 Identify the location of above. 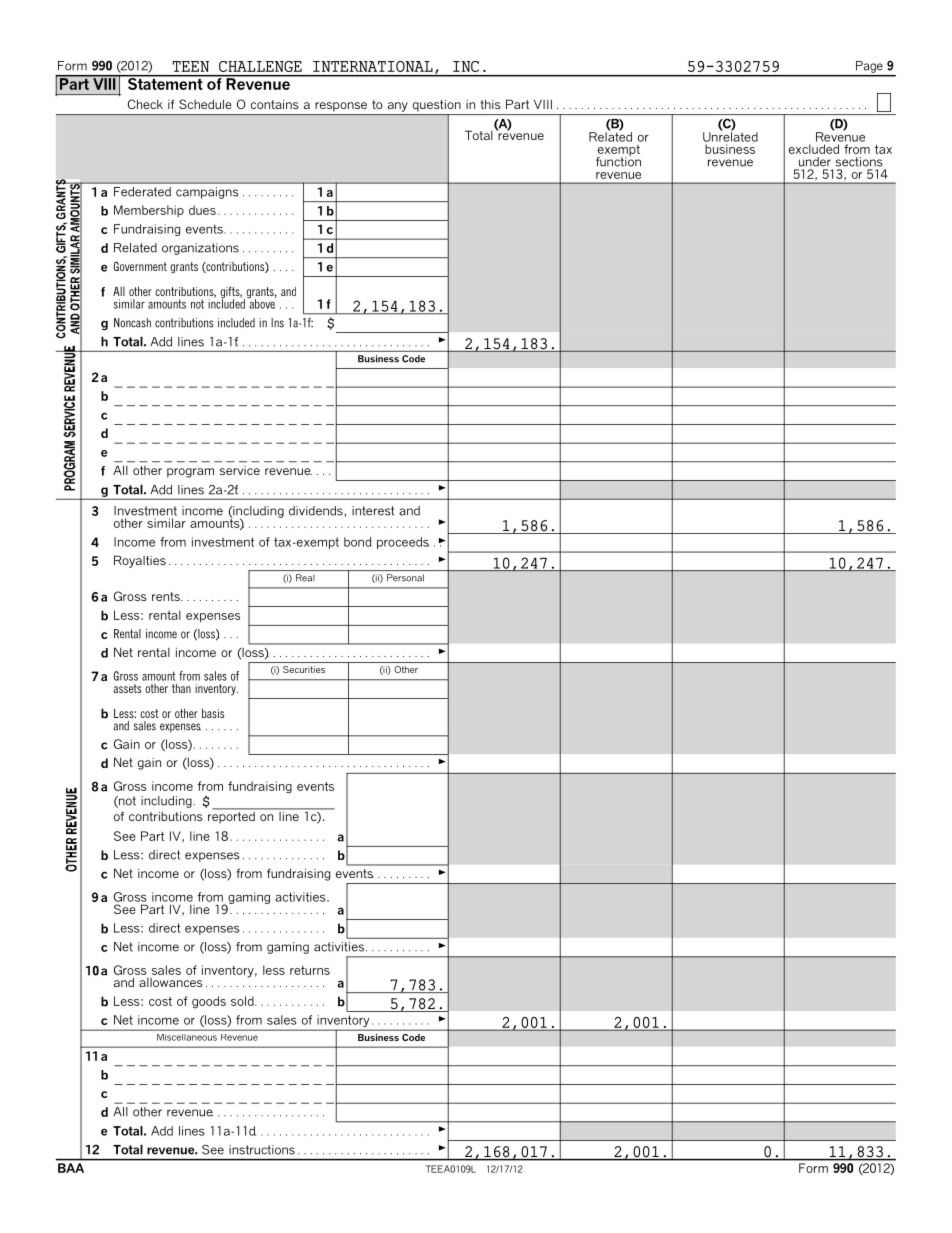
(261, 303).
